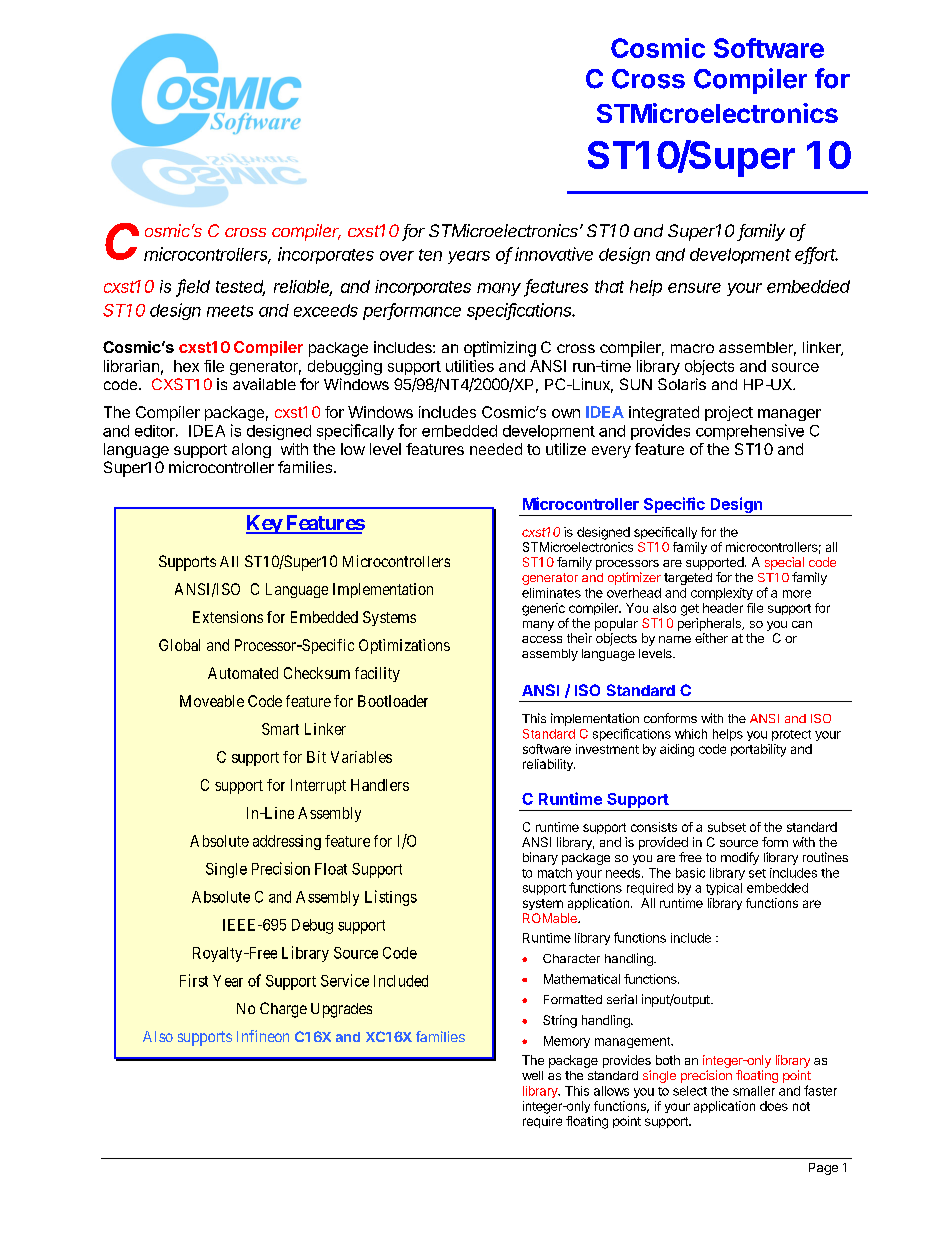 This screenshot has width=952, height=1233. What do you see at coordinates (532, 1075) in the screenshot?
I see `well` at bounding box center [532, 1075].
